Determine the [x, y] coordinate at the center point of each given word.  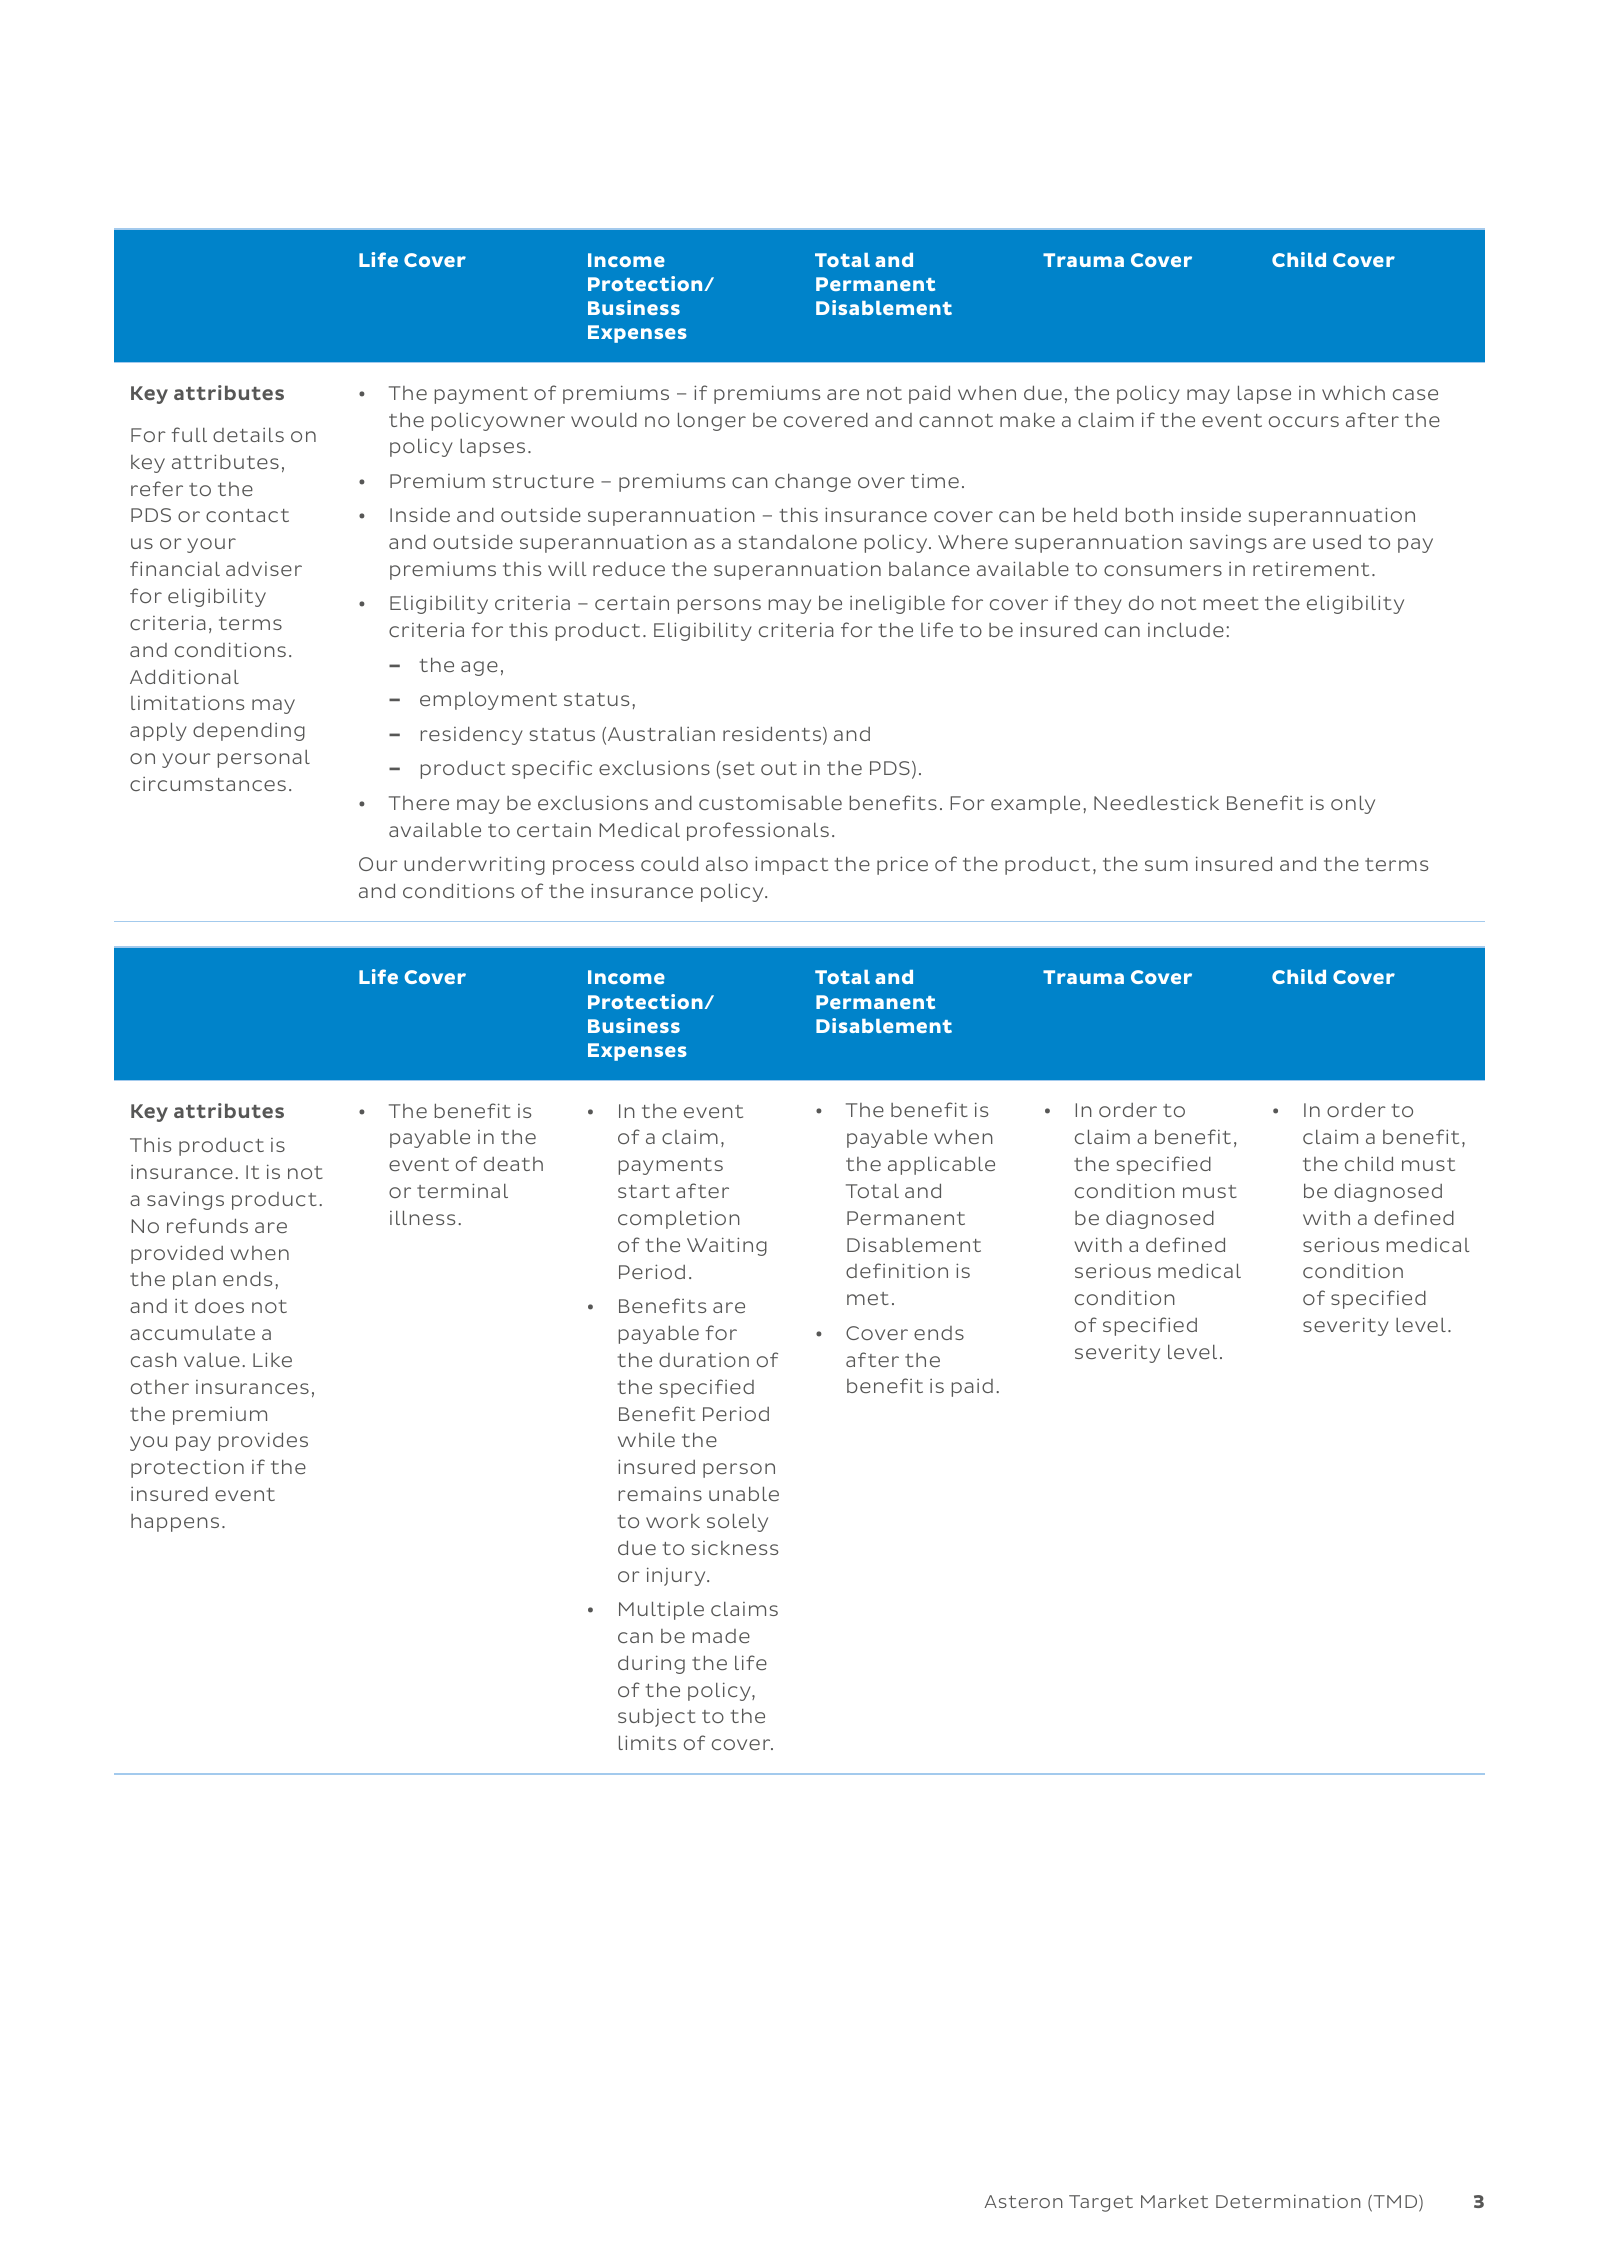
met [868, 1298]
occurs [1304, 421]
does [219, 1305]
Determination [1288, 2201]
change [813, 482]
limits [647, 1742]
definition [897, 1270]
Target [1101, 2203]
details [248, 435]
